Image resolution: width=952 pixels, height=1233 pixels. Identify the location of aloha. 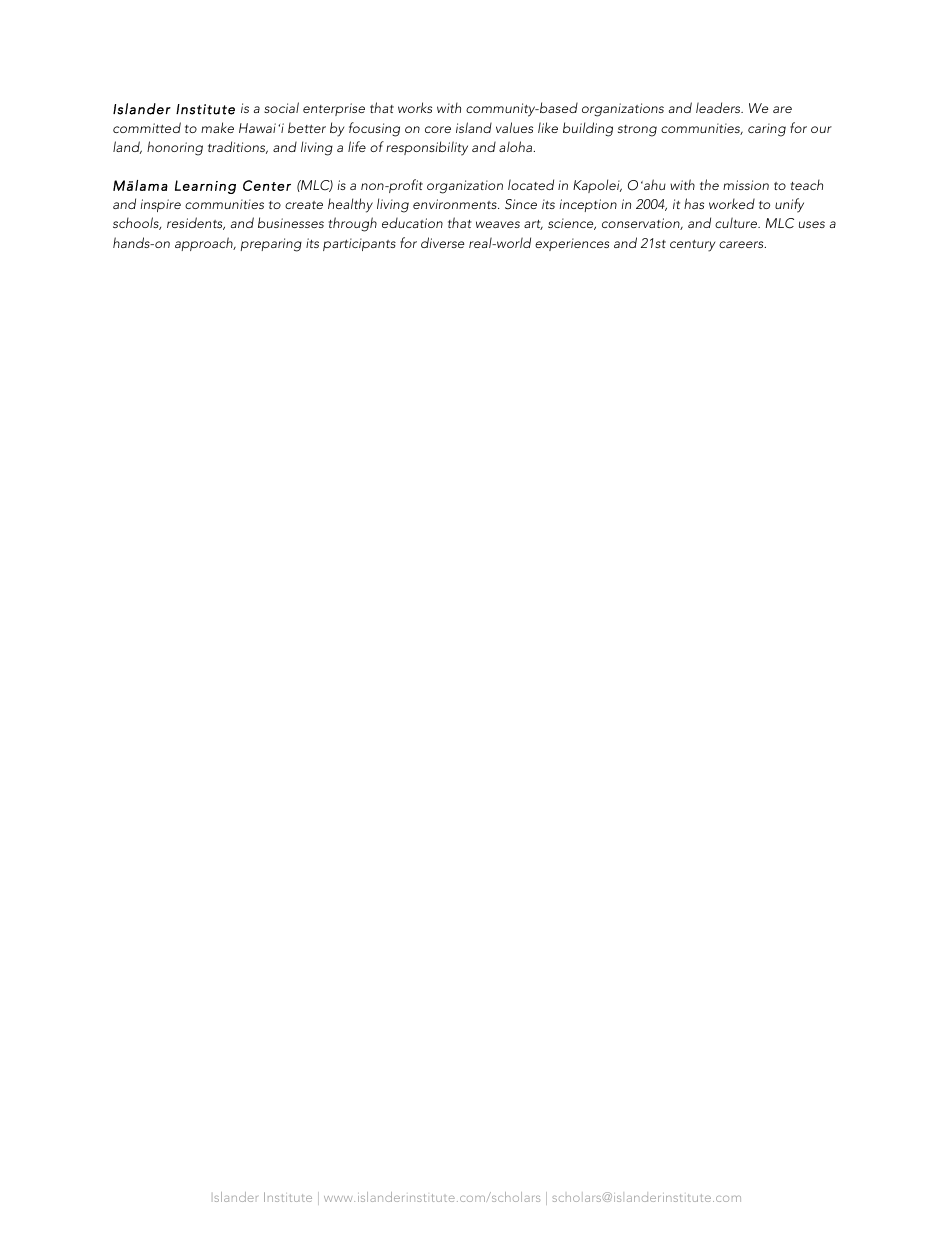
(517, 146).
